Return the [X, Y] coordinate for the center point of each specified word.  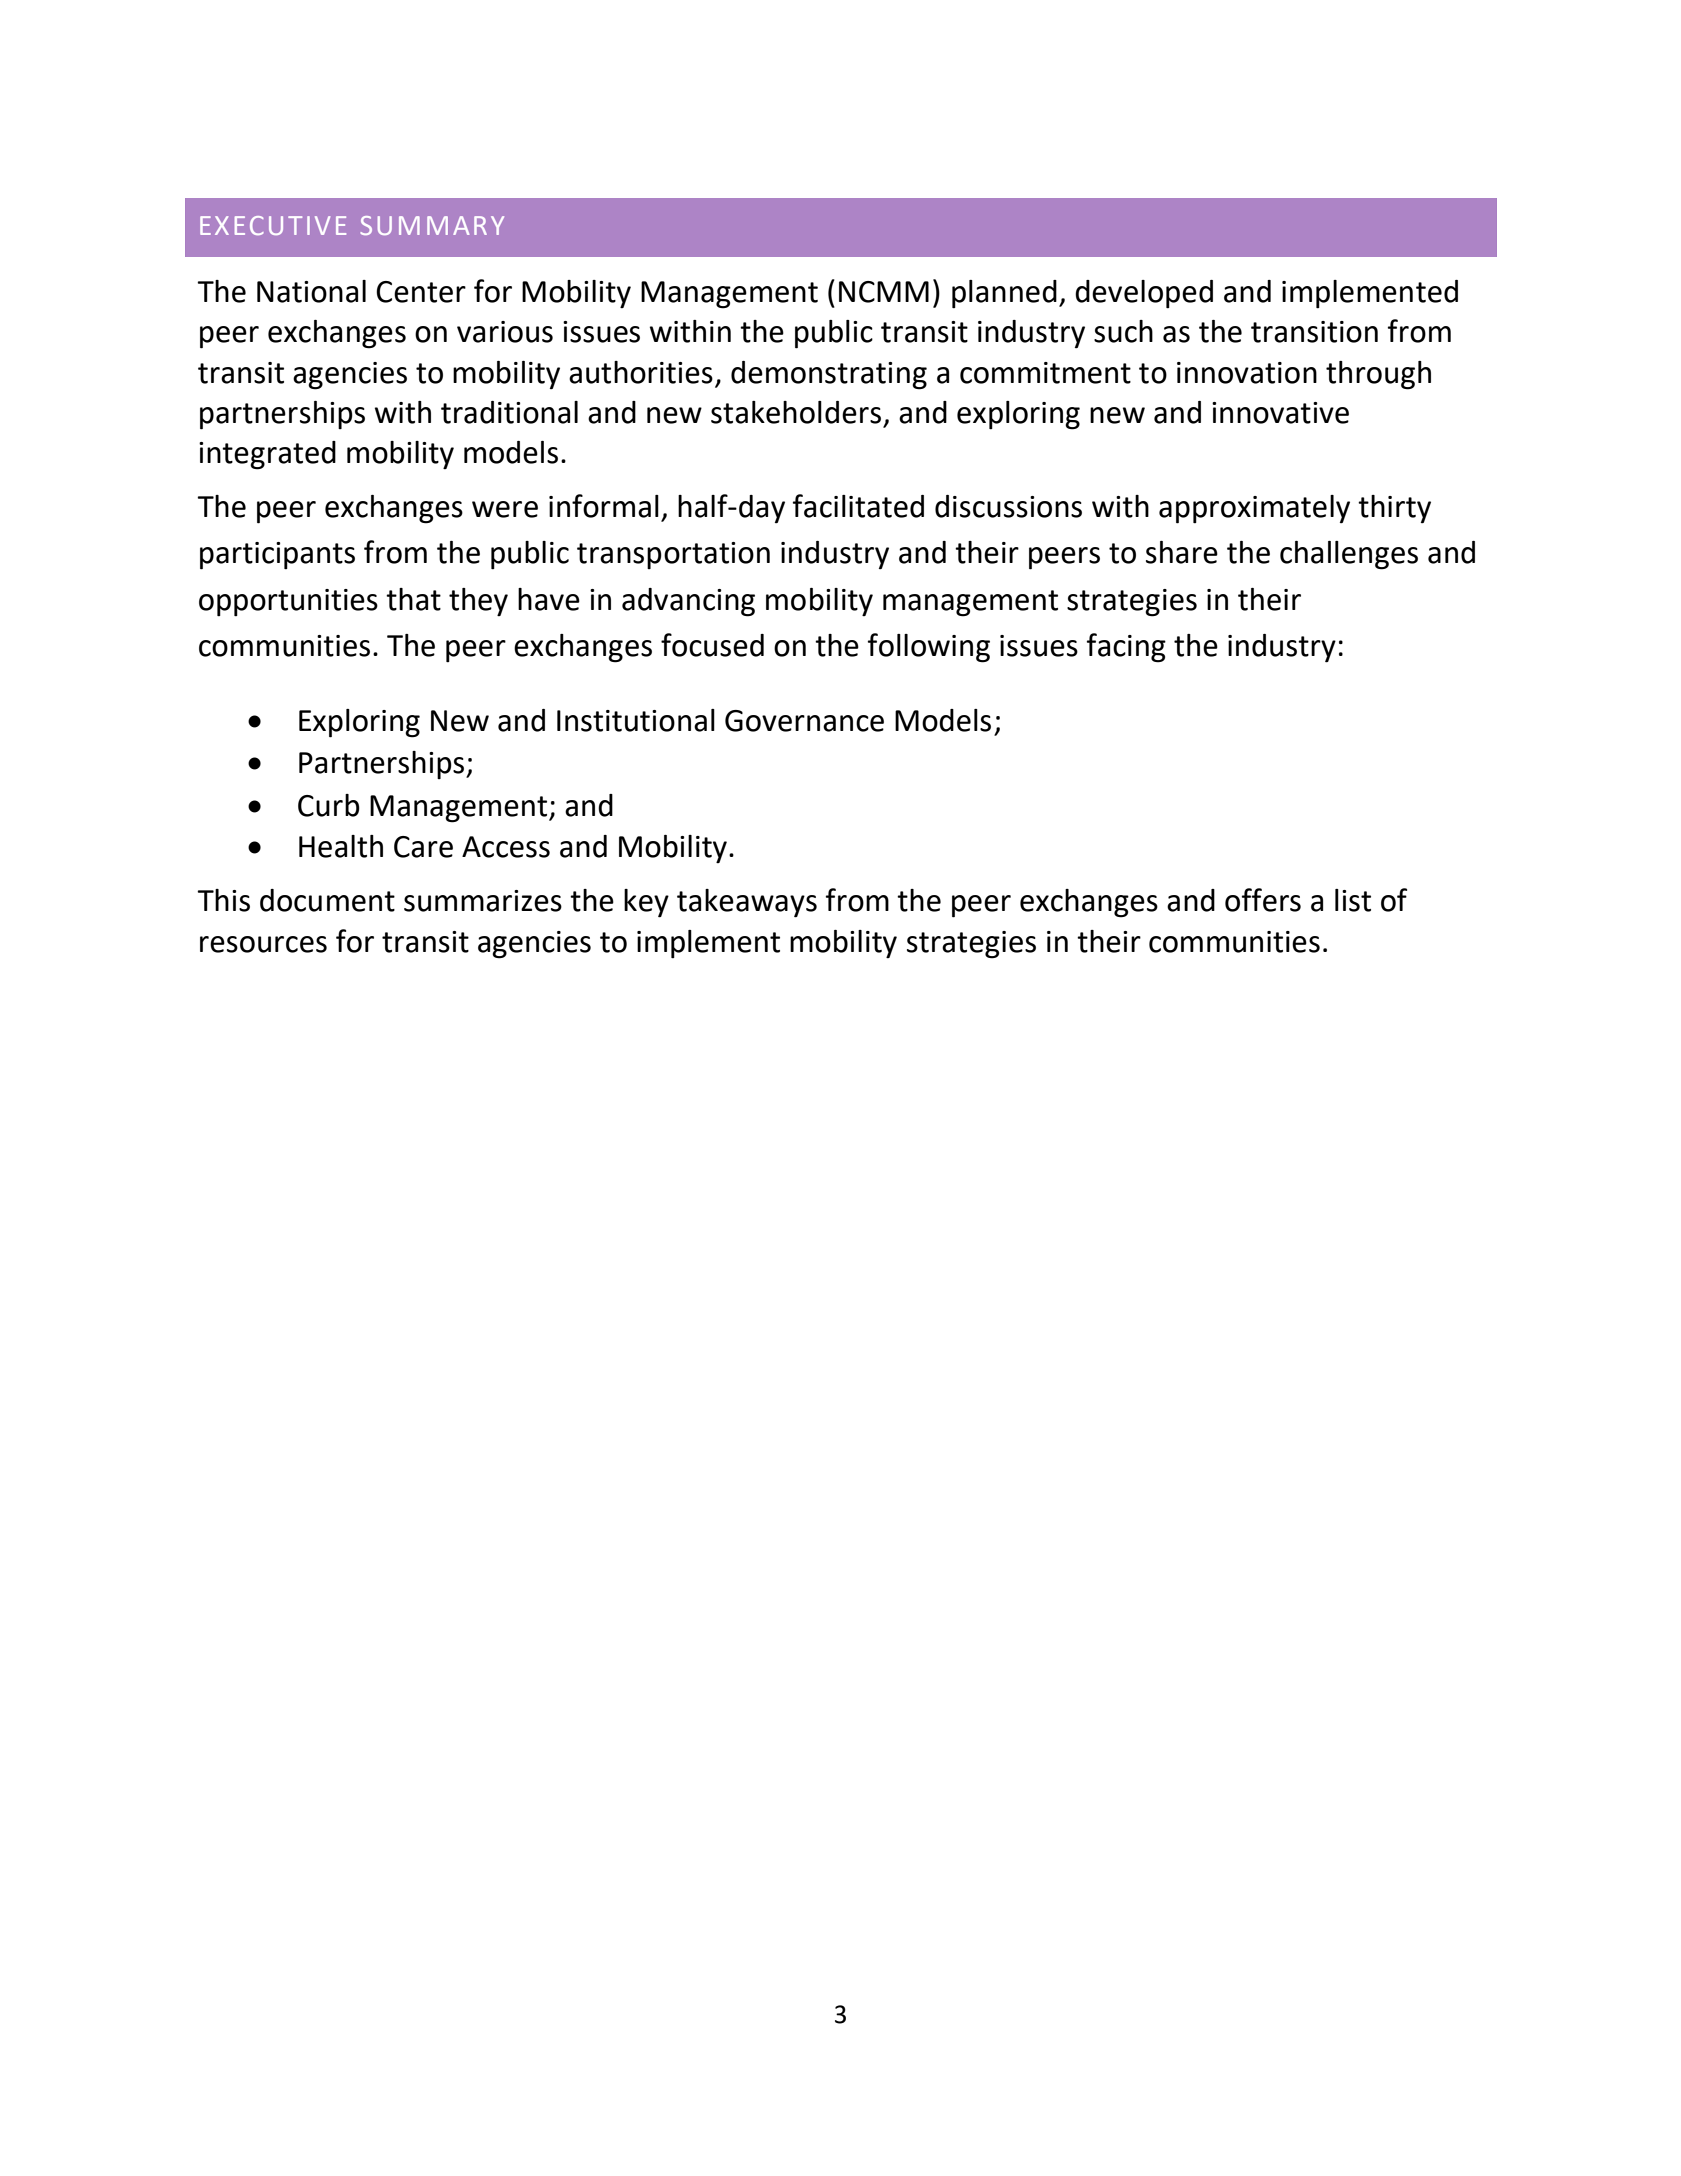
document [327, 900]
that [413, 599]
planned [1004, 294]
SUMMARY [432, 225]
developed [1144, 294]
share [1182, 552]
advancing [688, 602]
